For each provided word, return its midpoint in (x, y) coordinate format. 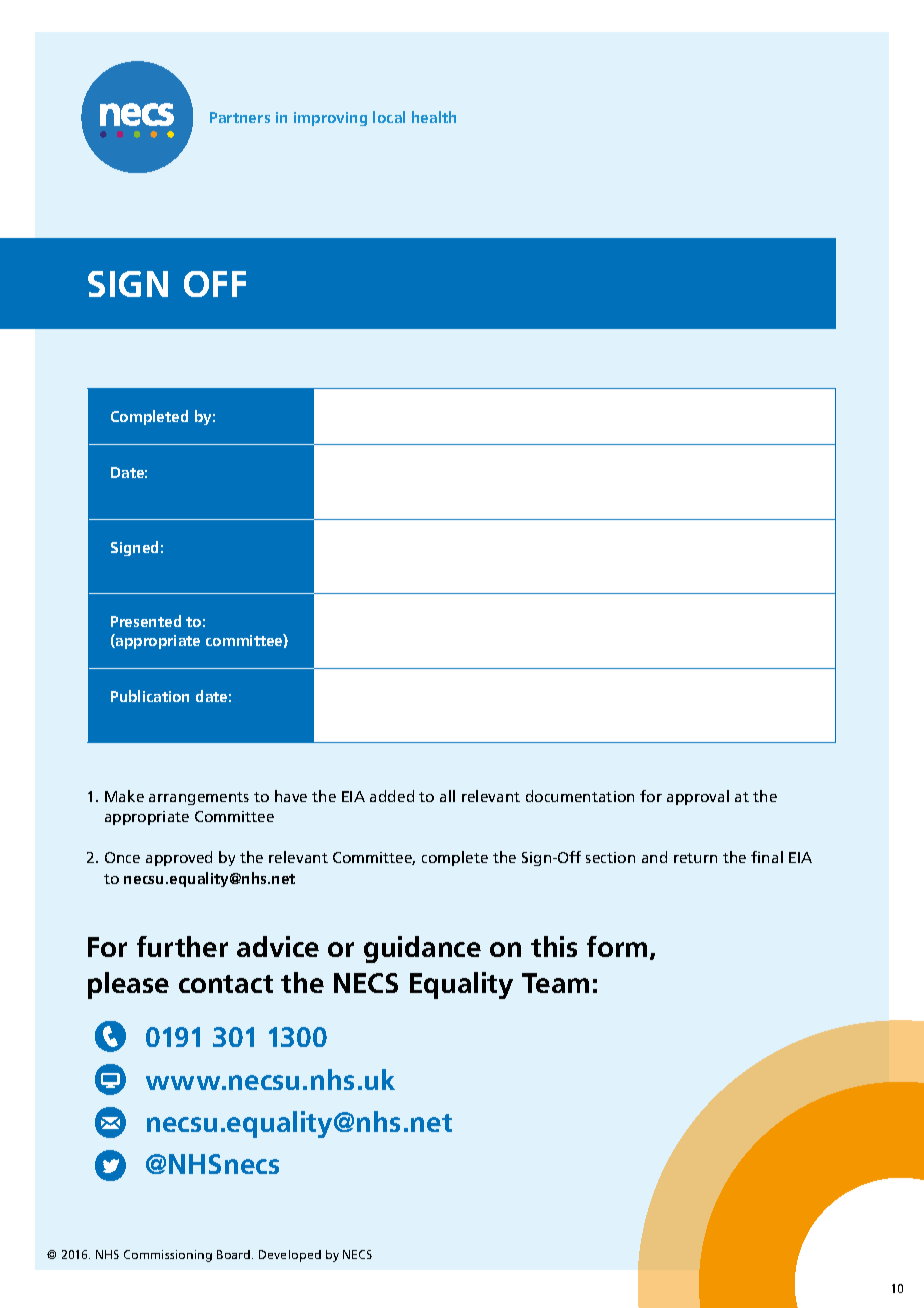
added (392, 796)
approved (179, 858)
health (434, 117)
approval (698, 797)
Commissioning (168, 1256)
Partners (240, 117)
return (695, 858)
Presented (146, 621)
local (389, 117)
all (447, 796)
